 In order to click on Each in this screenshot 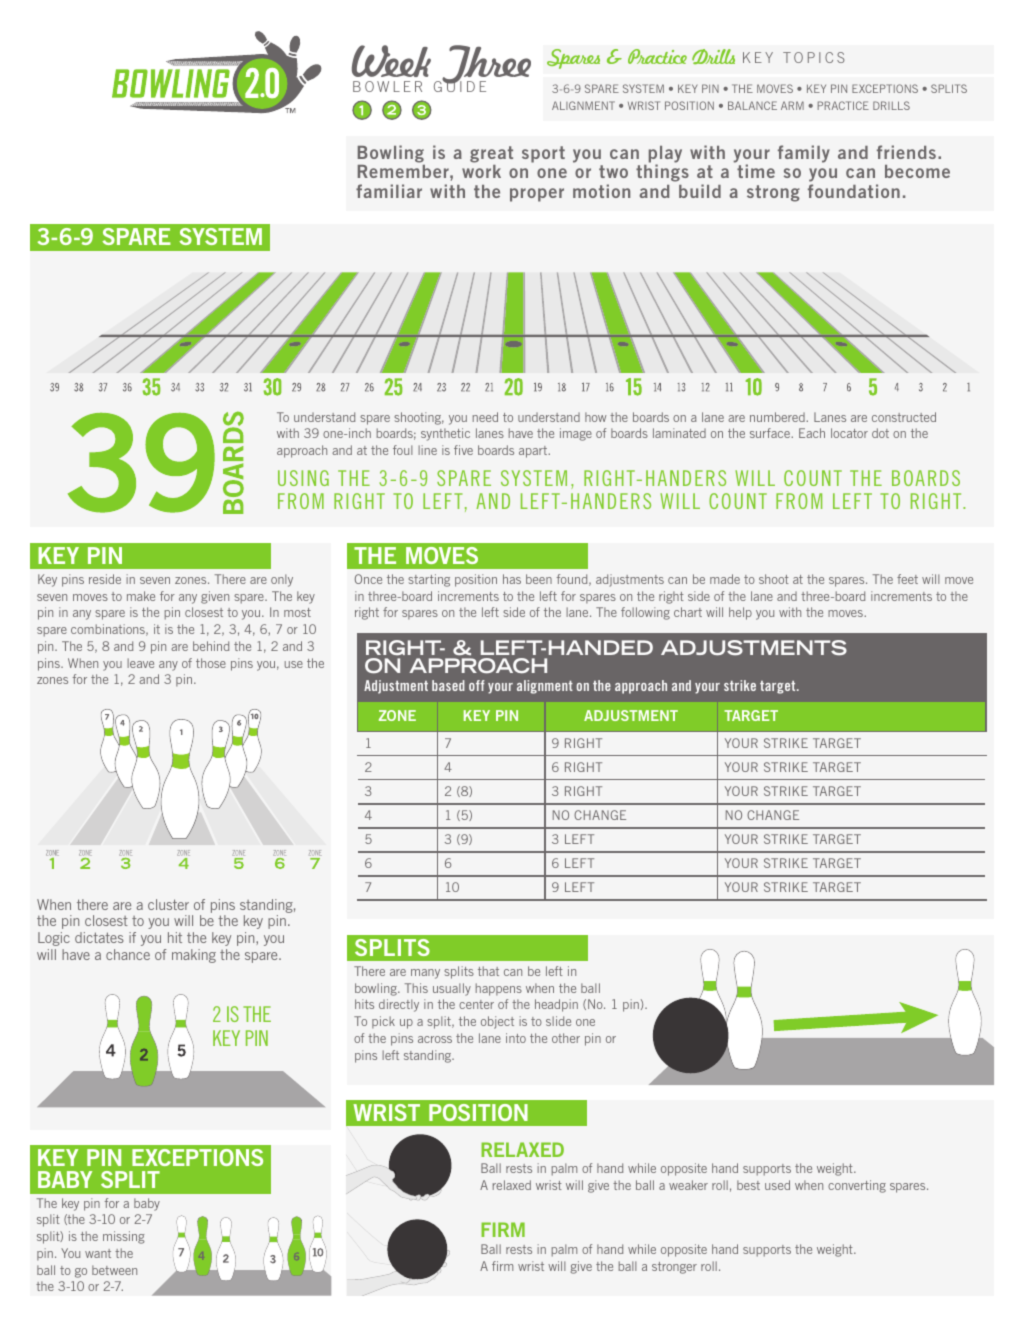, I will do `click(812, 433)`.
